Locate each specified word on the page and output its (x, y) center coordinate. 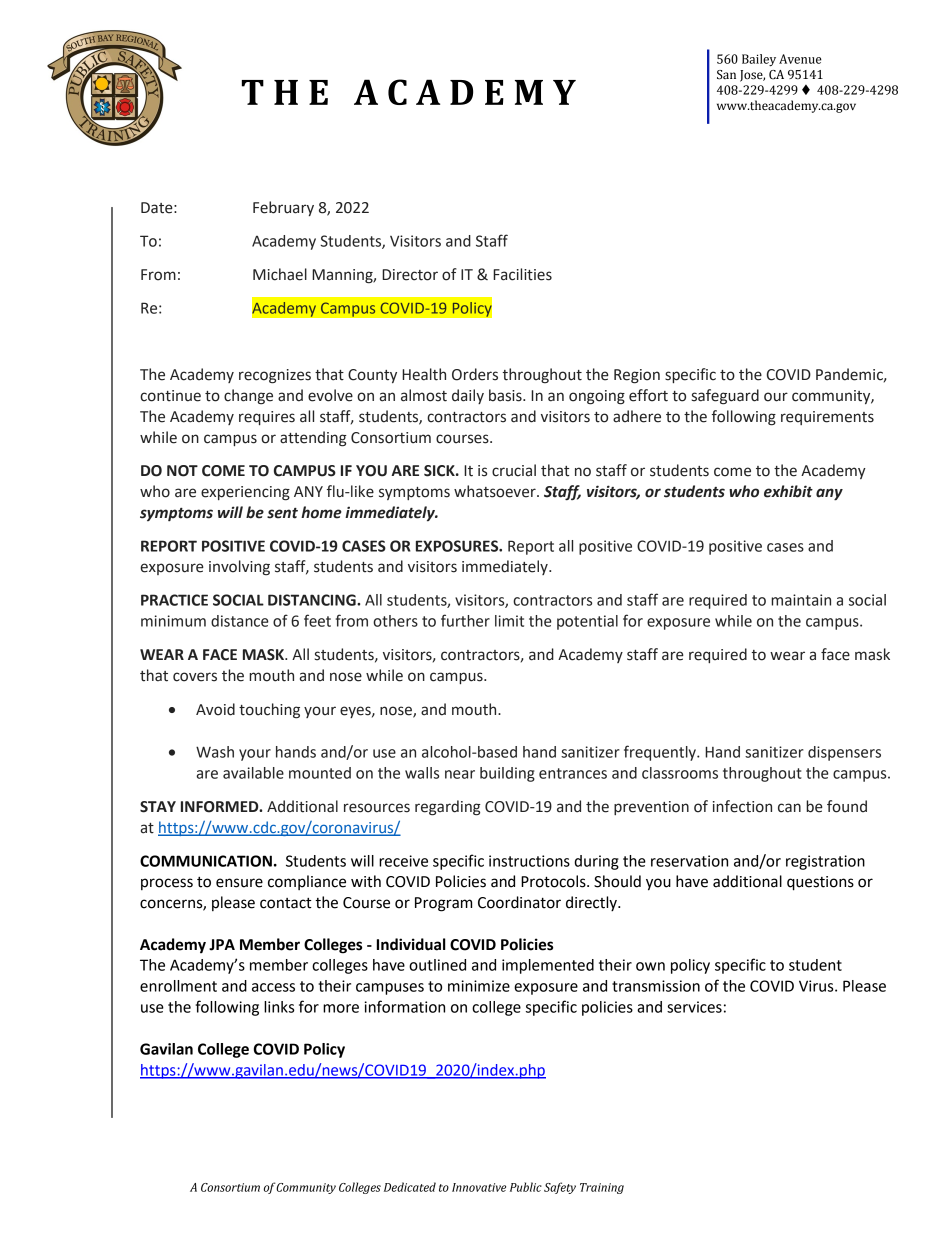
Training (602, 1188)
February (283, 208)
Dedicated (410, 1187)
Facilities (522, 274)
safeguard (725, 397)
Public (526, 1187)
